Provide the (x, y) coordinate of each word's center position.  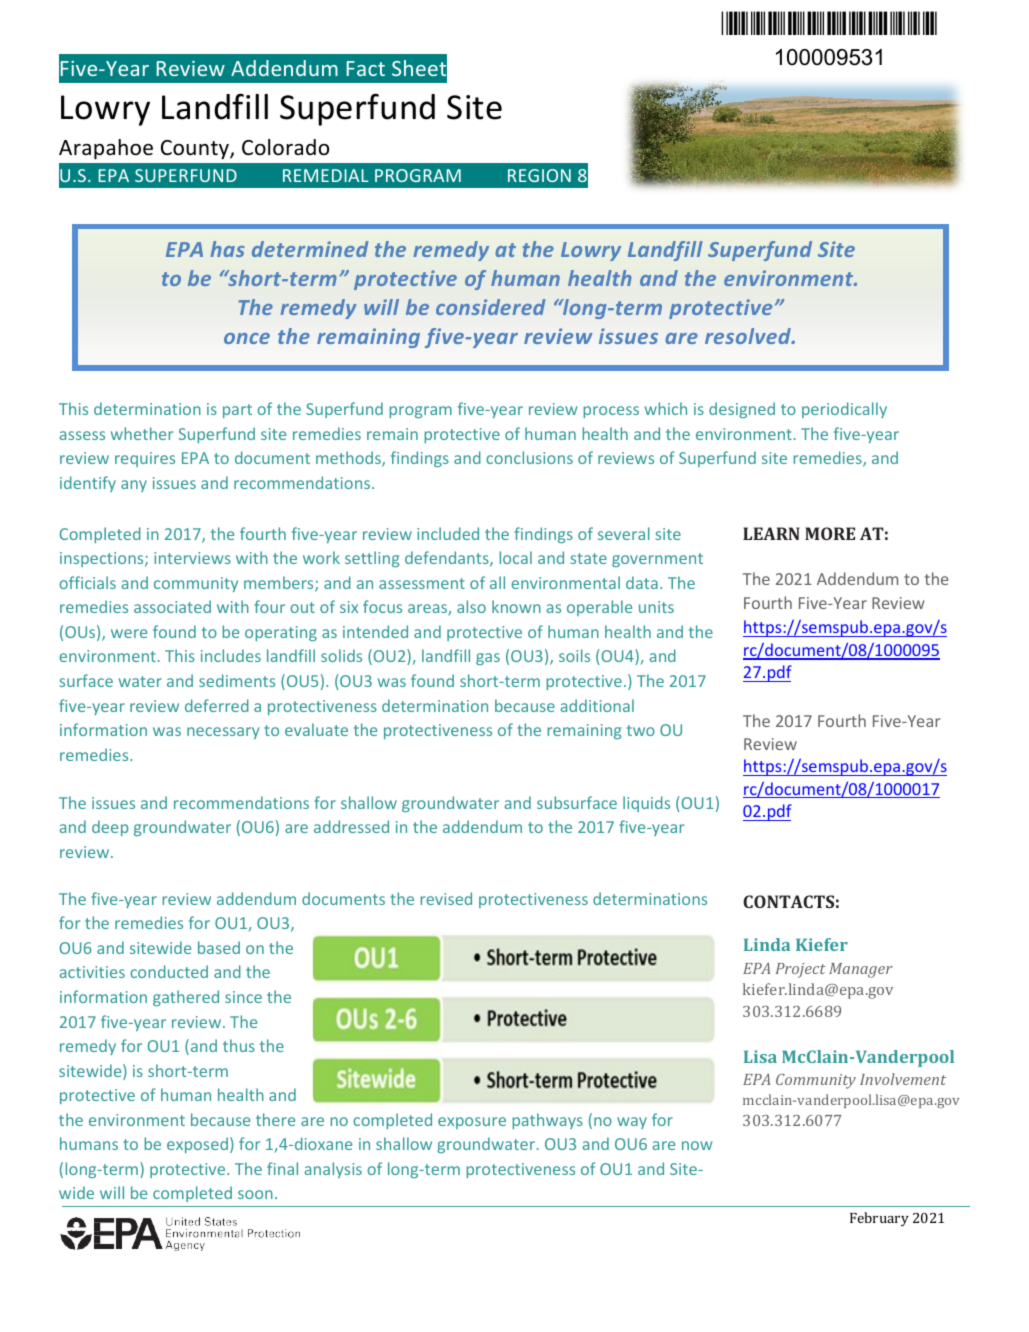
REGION (539, 175)
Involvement (903, 1079)
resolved (749, 336)
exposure (472, 1123)
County (196, 149)
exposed (197, 1145)
